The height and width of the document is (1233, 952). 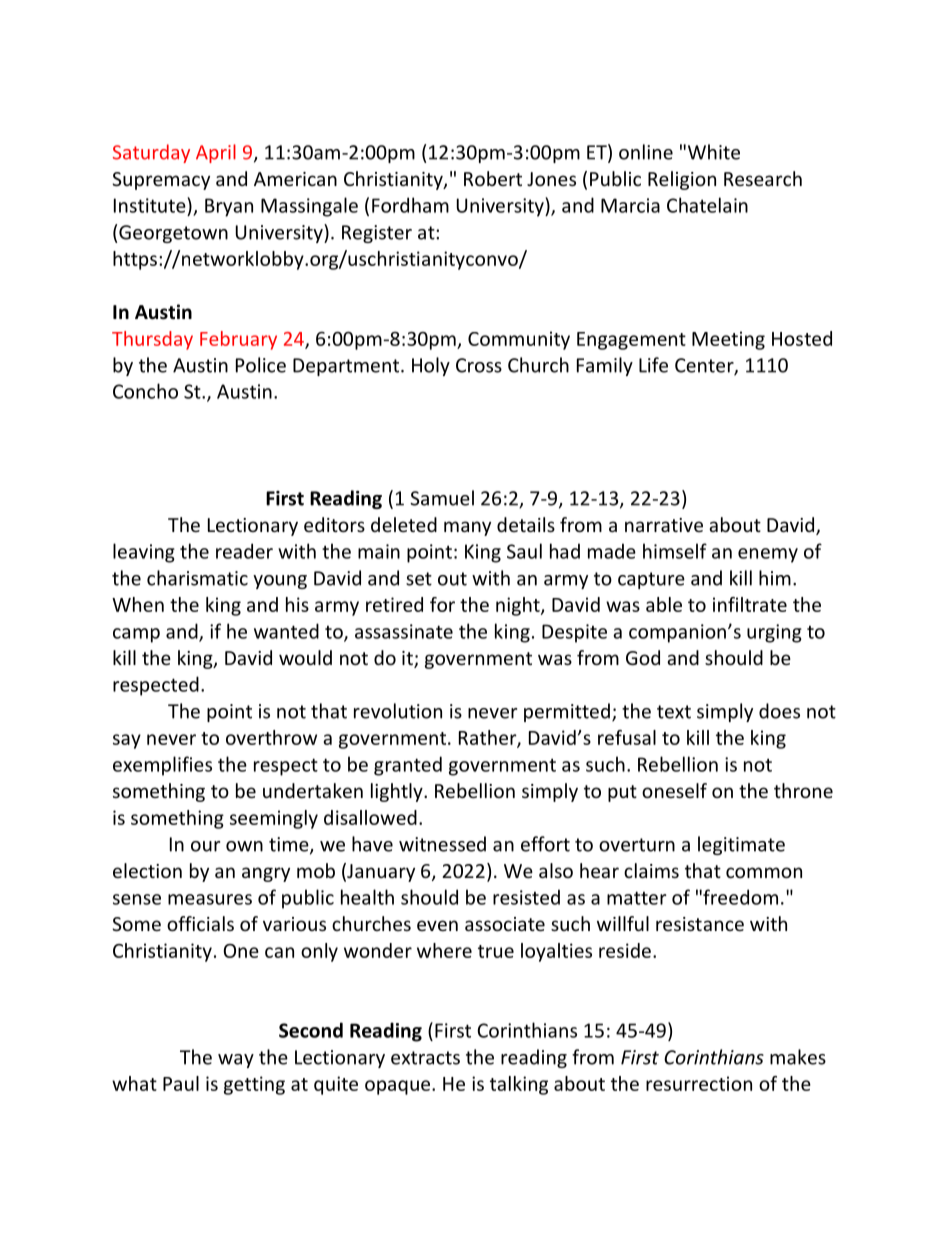 I want to click on measures, so click(x=210, y=899).
